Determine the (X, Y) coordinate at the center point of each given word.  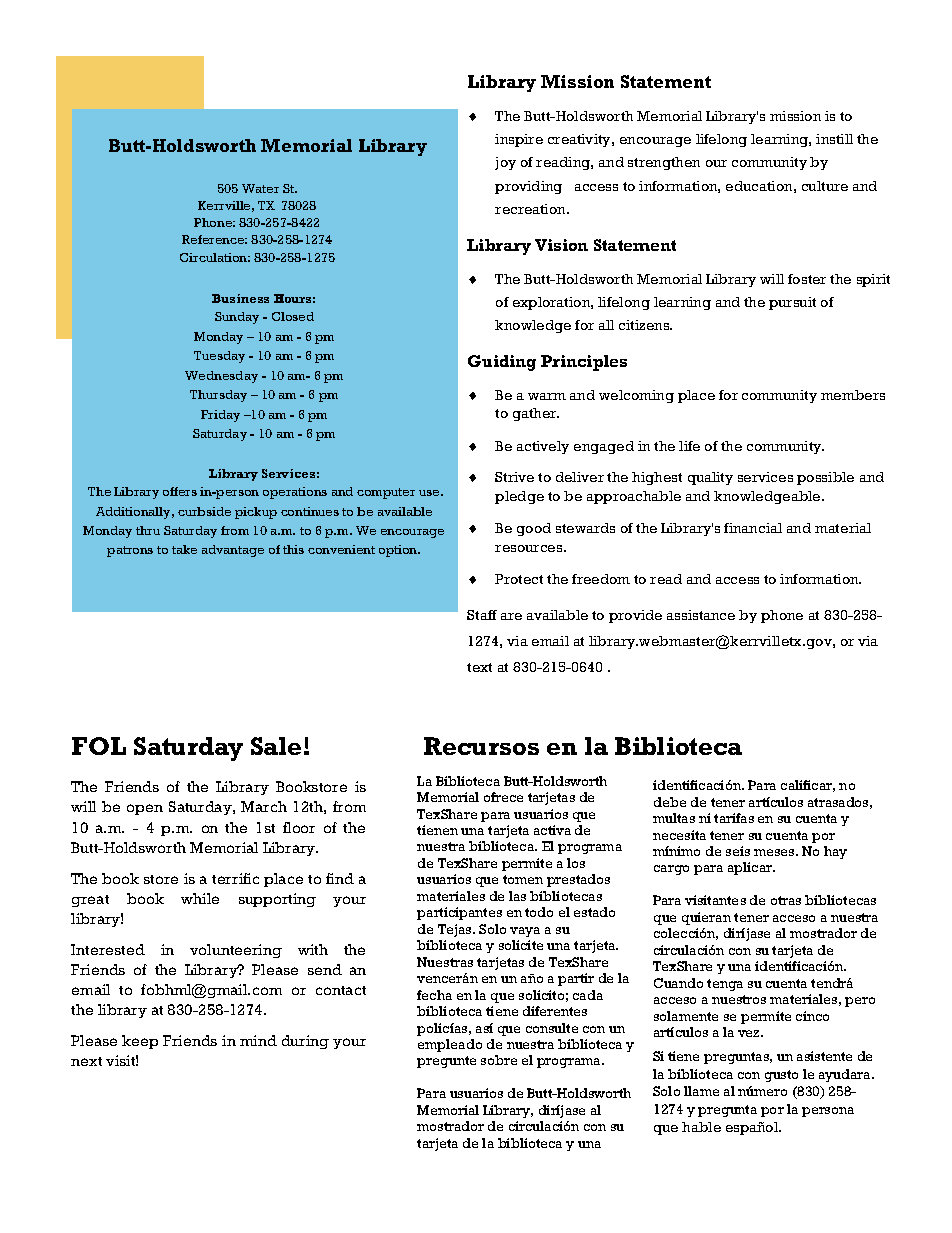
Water (260, 188)
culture (825, 186)
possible (825, 478)
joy (505, 163)
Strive (514, 477)
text (479, 667)
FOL (99, 746)
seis (738, 851)
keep (140, 1042)
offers (180, 491)
